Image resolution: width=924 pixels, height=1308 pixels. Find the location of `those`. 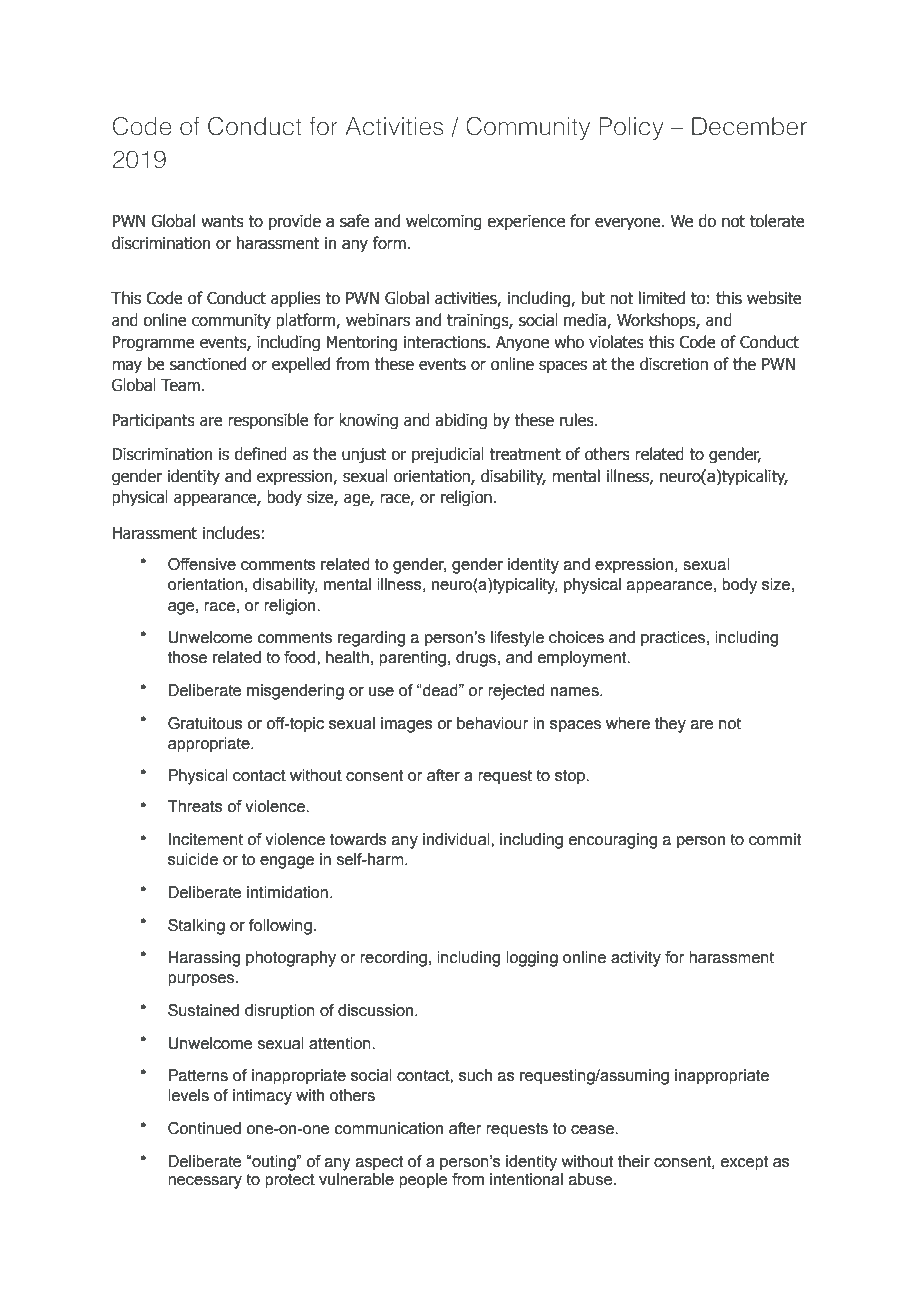

those is located at coordinates (187, 657).
